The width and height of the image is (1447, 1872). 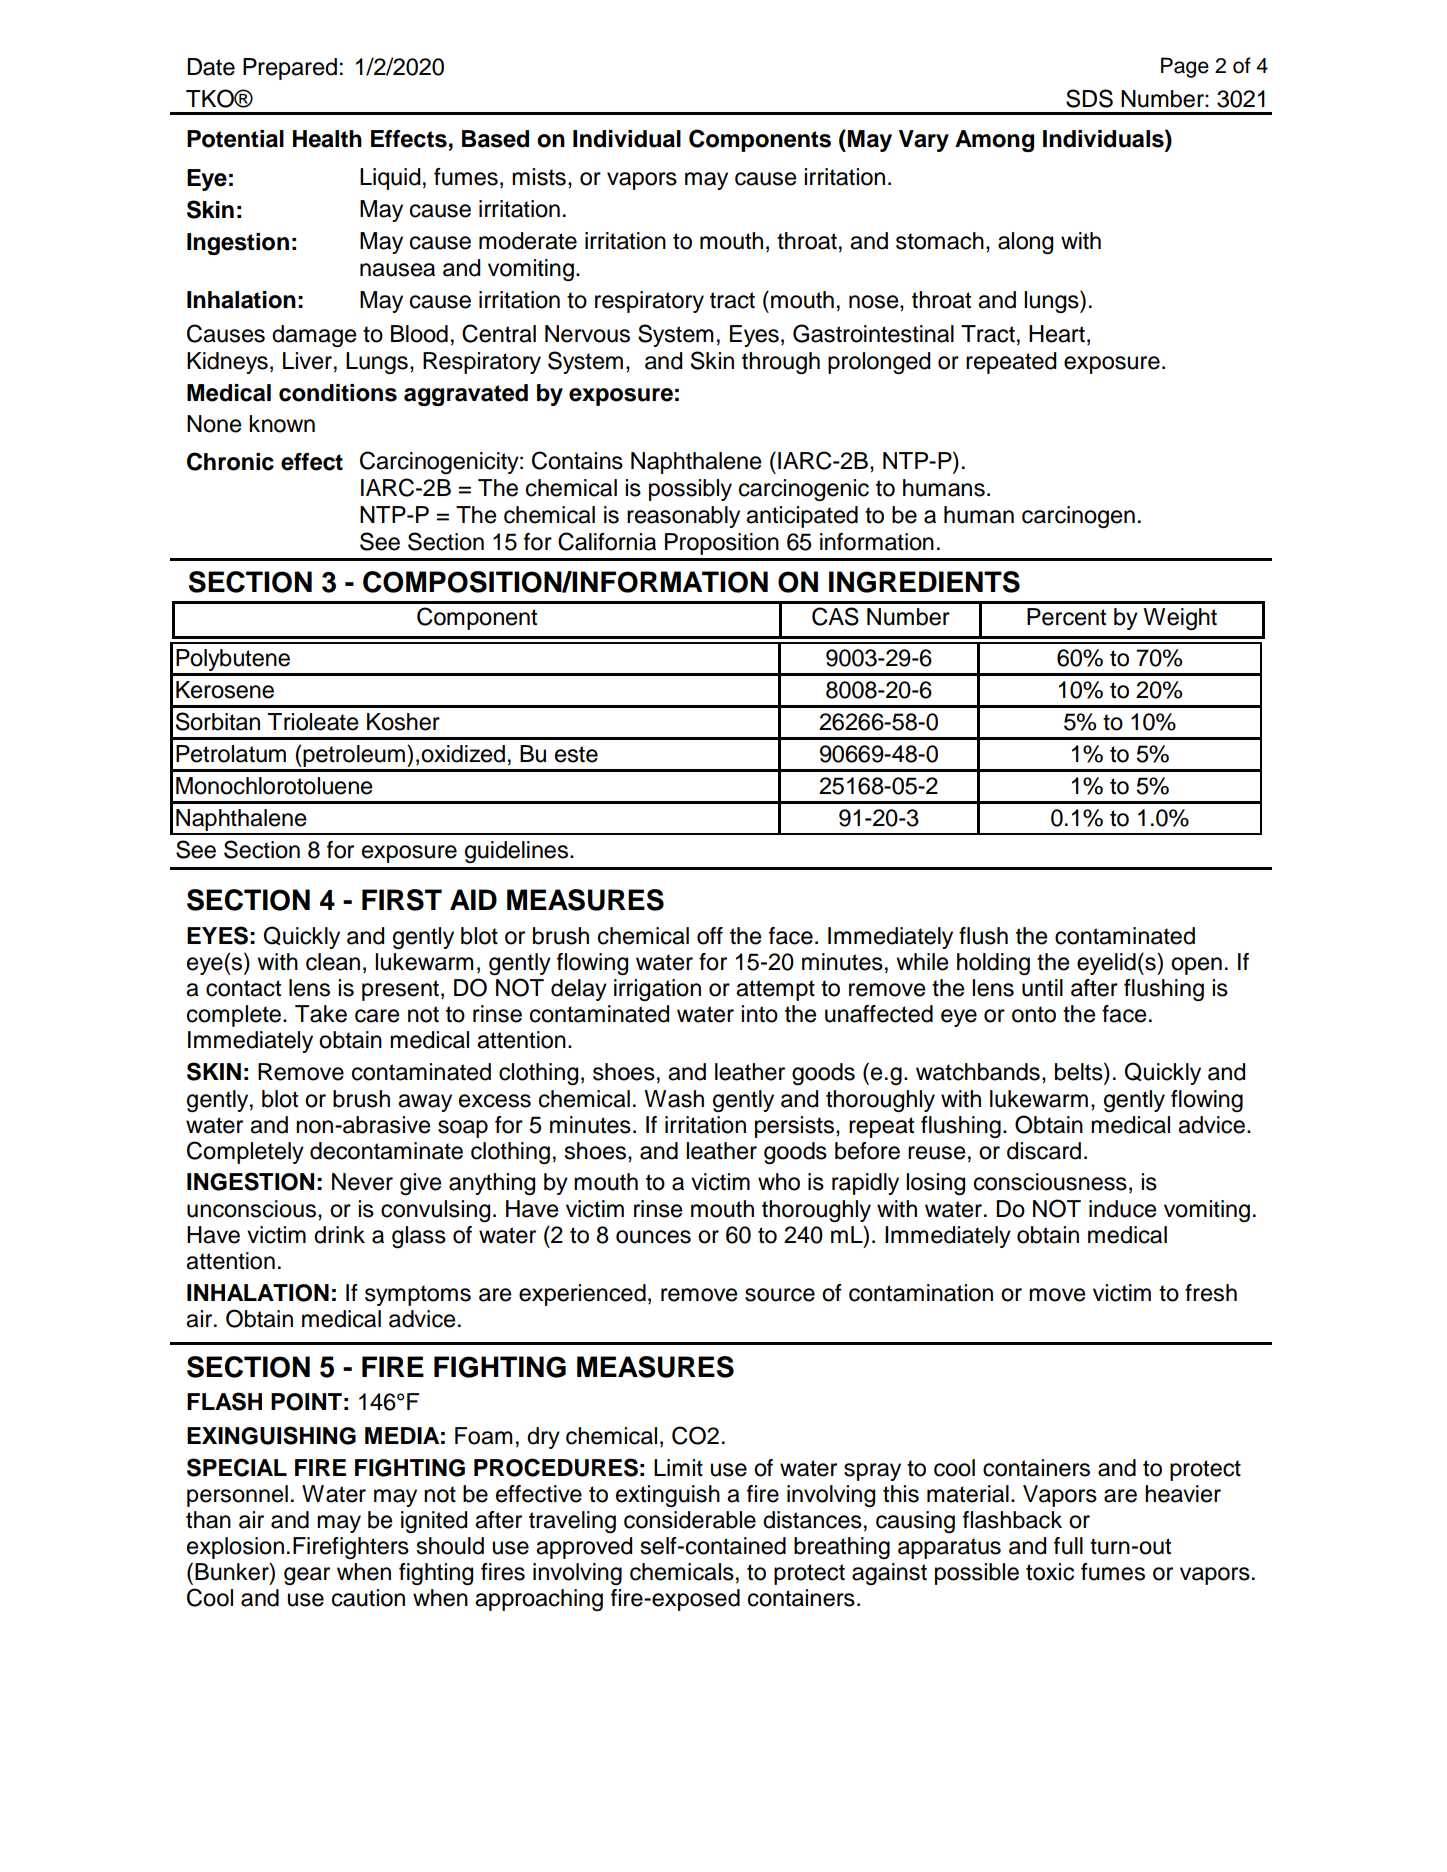 I want to click on mists, so click(x=539, y=177).
